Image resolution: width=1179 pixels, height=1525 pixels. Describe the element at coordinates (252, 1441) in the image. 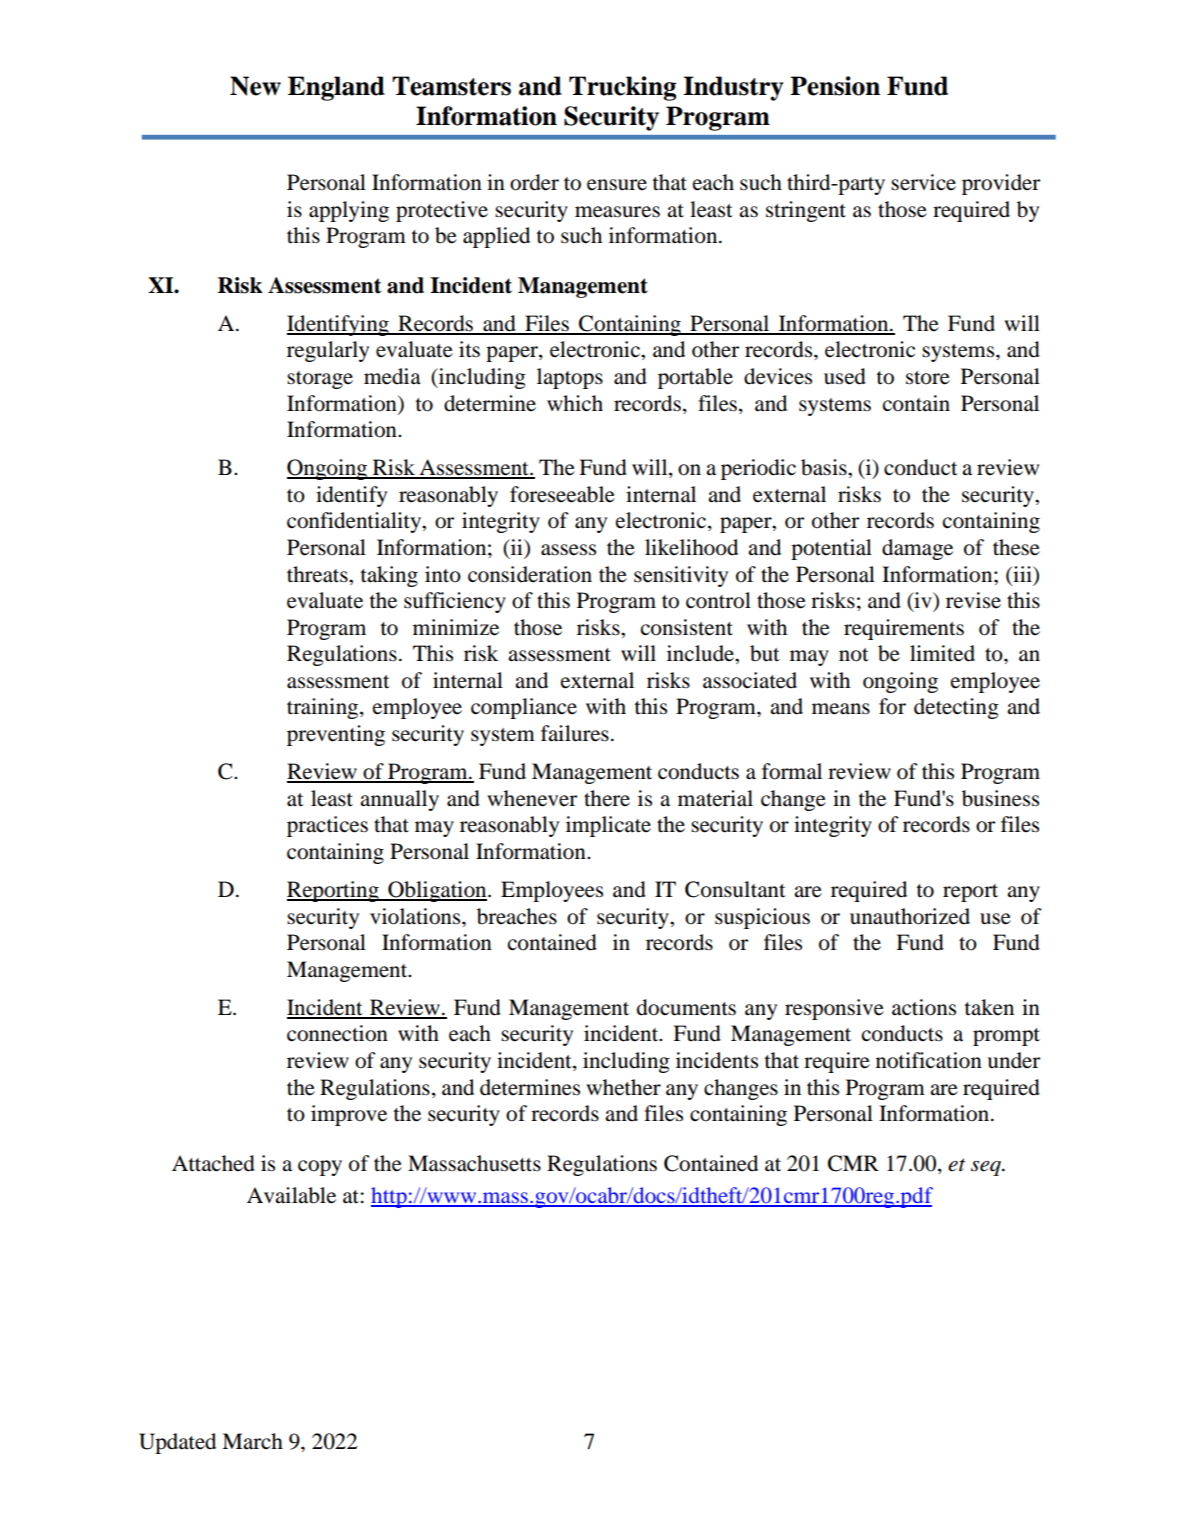

I see `March` at that location.
